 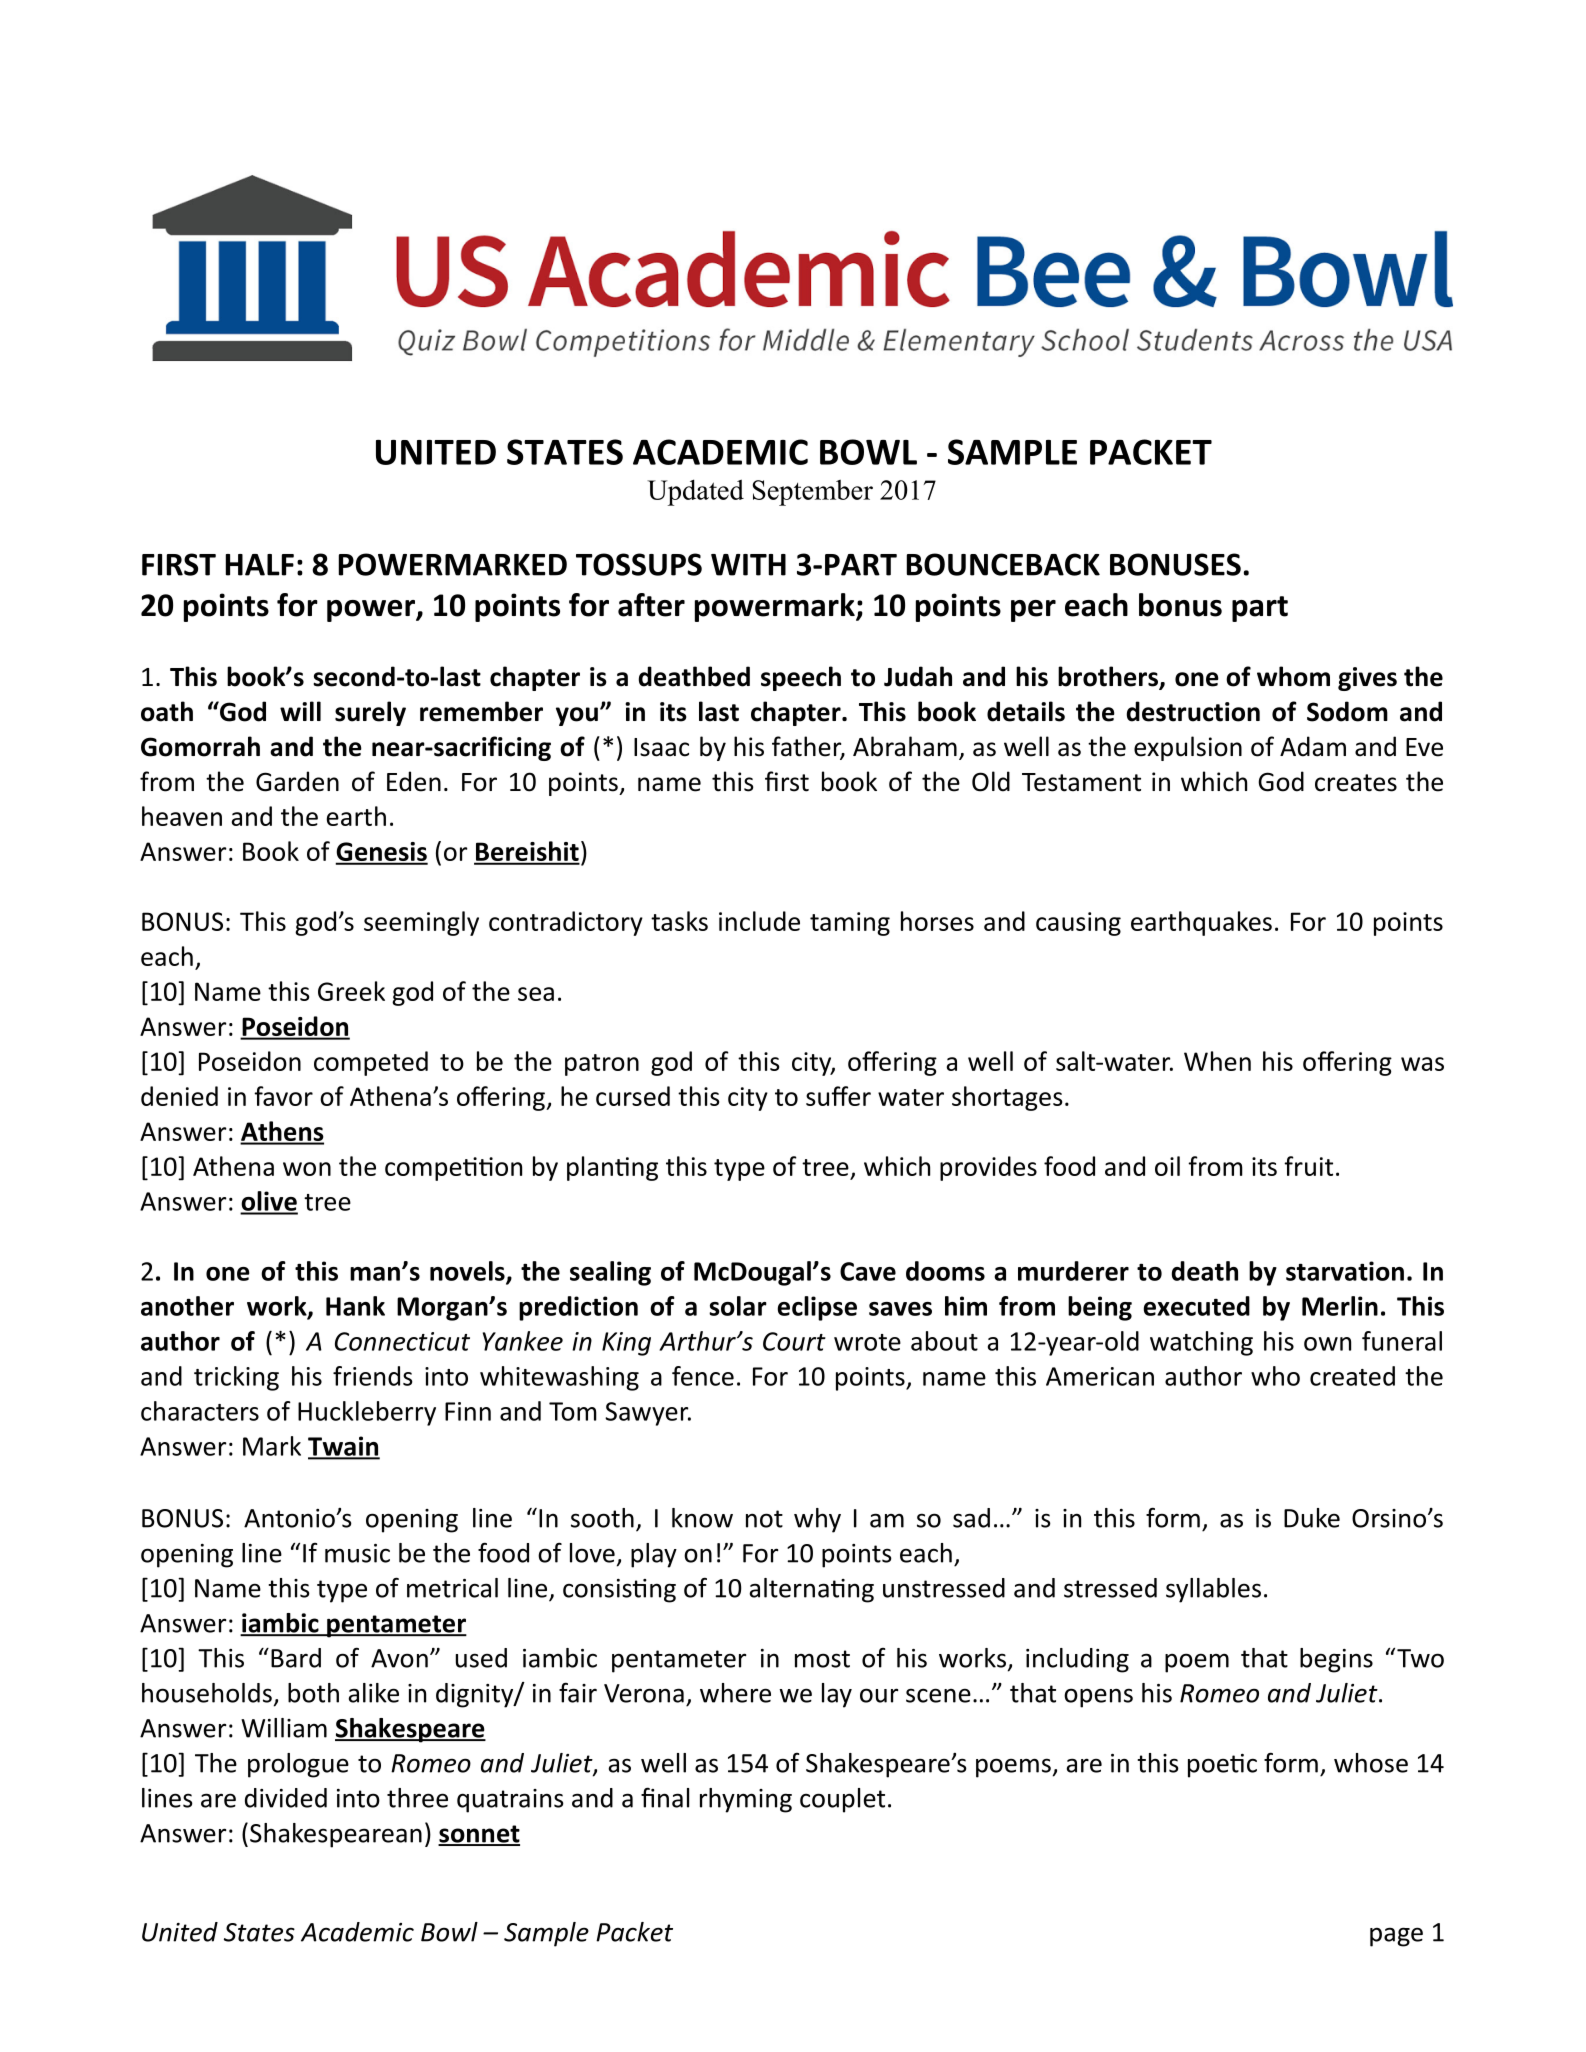 What do you see at coordinates (748, 565) in the screenshot?
I see `WITH` at bounding box center [748, 565].
